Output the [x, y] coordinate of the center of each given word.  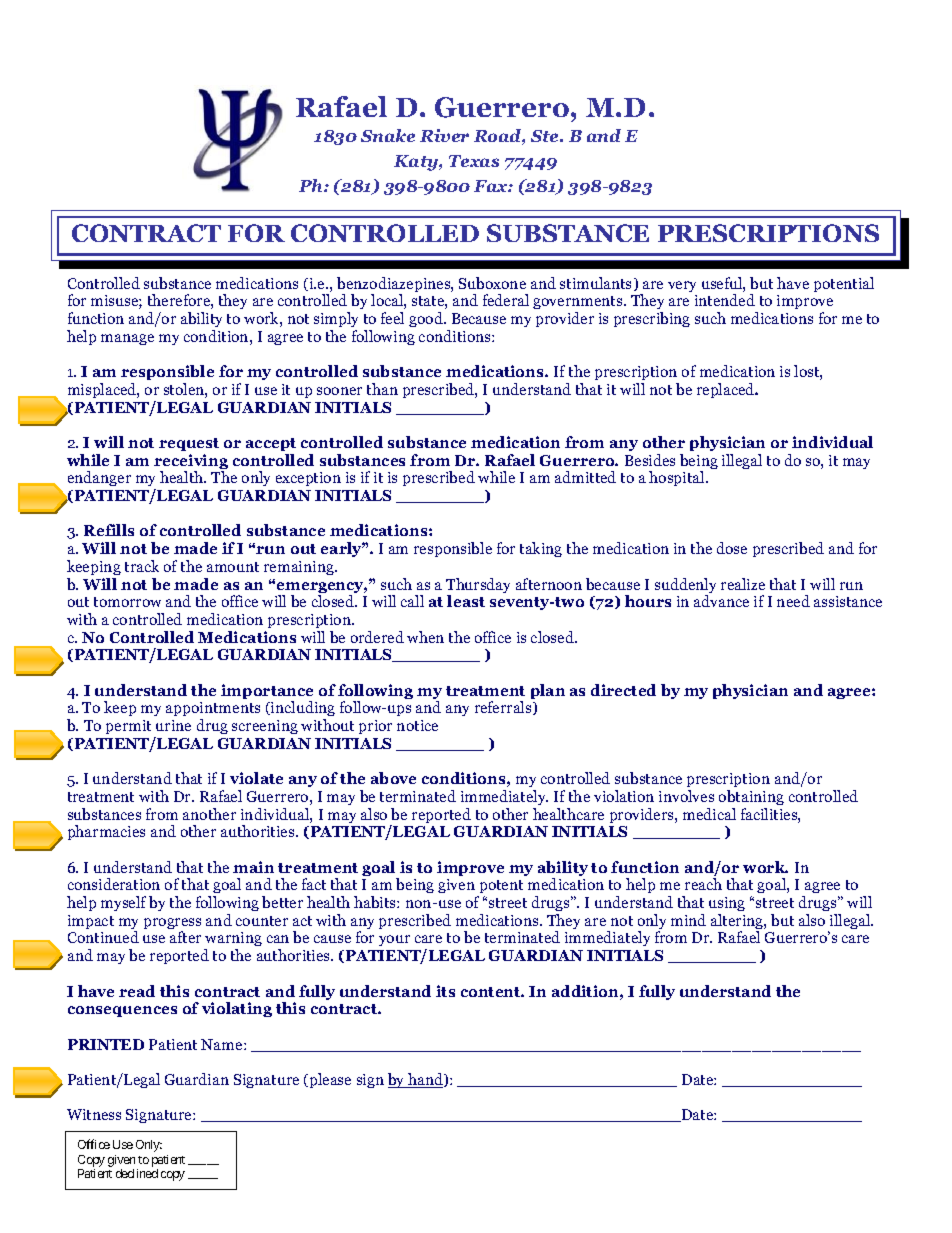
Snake [388, 135]
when [425, 637]
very [682, 286]
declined [137, 1173]
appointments [213, 711]
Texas [474, 161]
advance [721, 601]
